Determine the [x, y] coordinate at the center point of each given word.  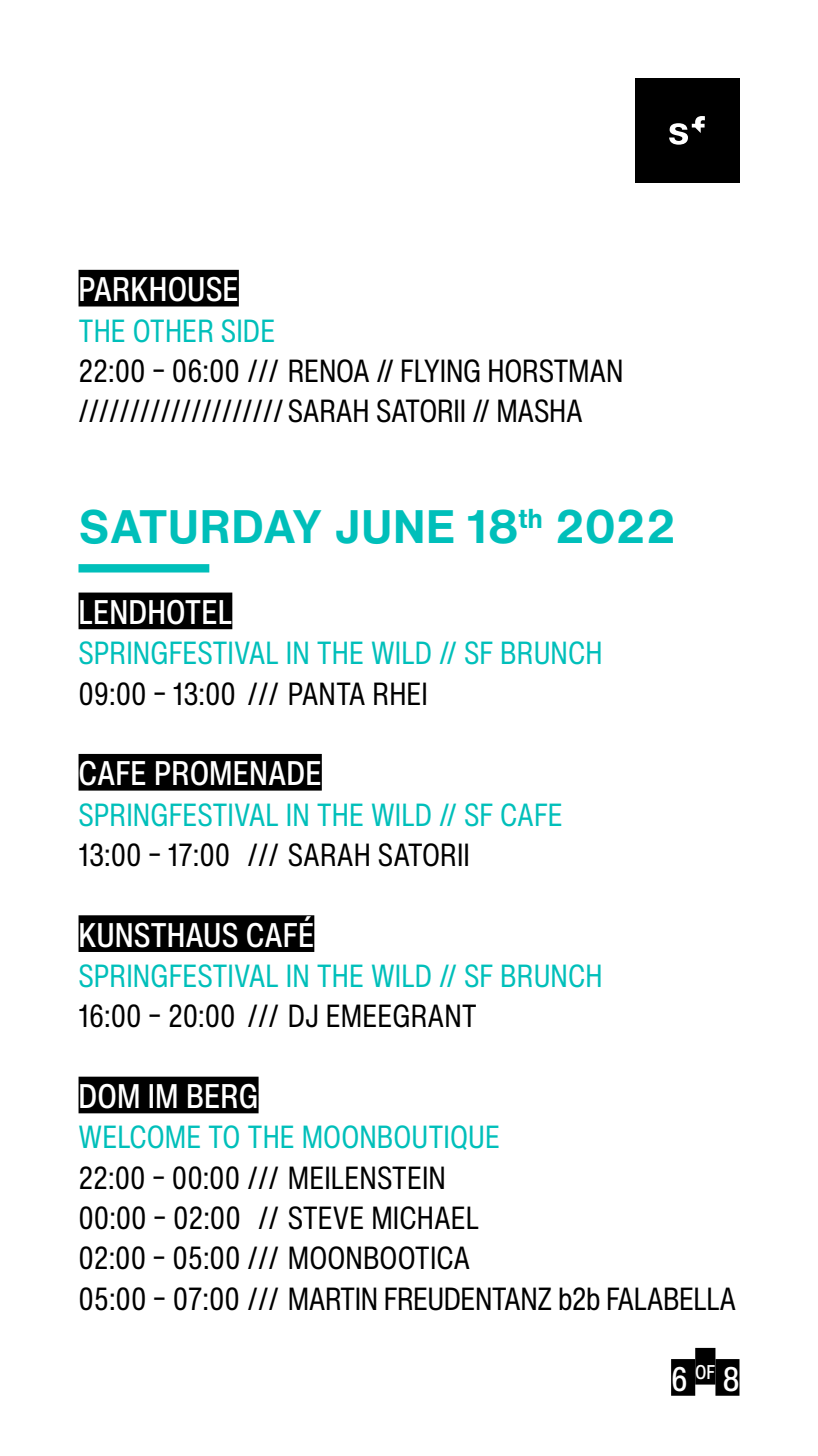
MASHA [540, 411]
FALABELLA [672, 1298]
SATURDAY [200, 526]
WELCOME [139, 1137]
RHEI [400, 693]
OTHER [173, 331]
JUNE [394, 527]
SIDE [248, 330]
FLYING [441, 371]
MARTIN [333, 1298]
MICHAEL [426, 1218]
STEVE [325, 1218]
